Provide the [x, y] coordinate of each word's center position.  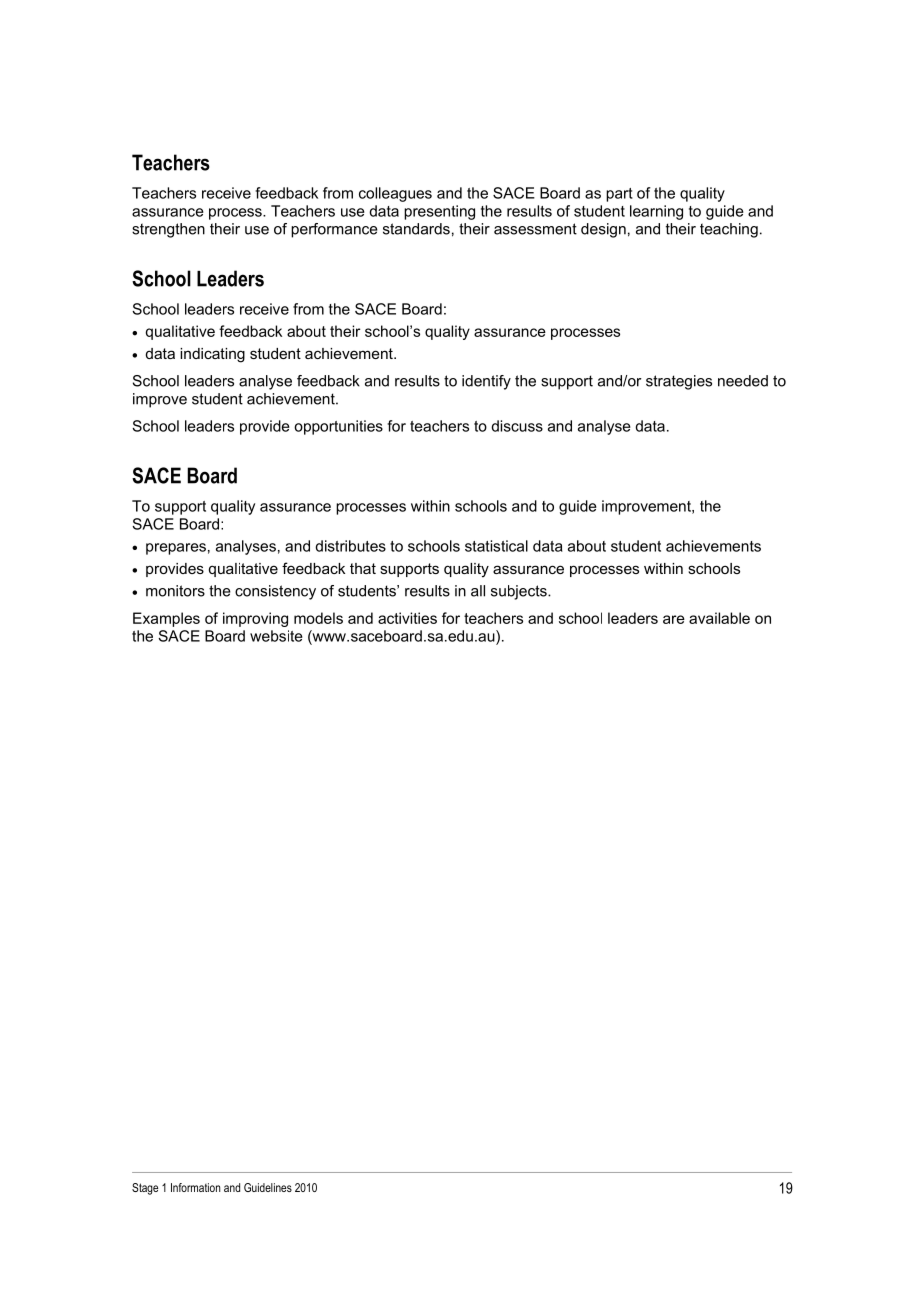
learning [656, 212]
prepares [176, 549]
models [318, 618]
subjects [520, 592]
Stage [145, 1189]
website [276, 636]
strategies [679, 382]
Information [195, 1187]
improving [255, 619]
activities [407, 618]
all [478, 591]
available [719, 618]
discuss [517, 426]
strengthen [168, 230]
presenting [439, 212]
